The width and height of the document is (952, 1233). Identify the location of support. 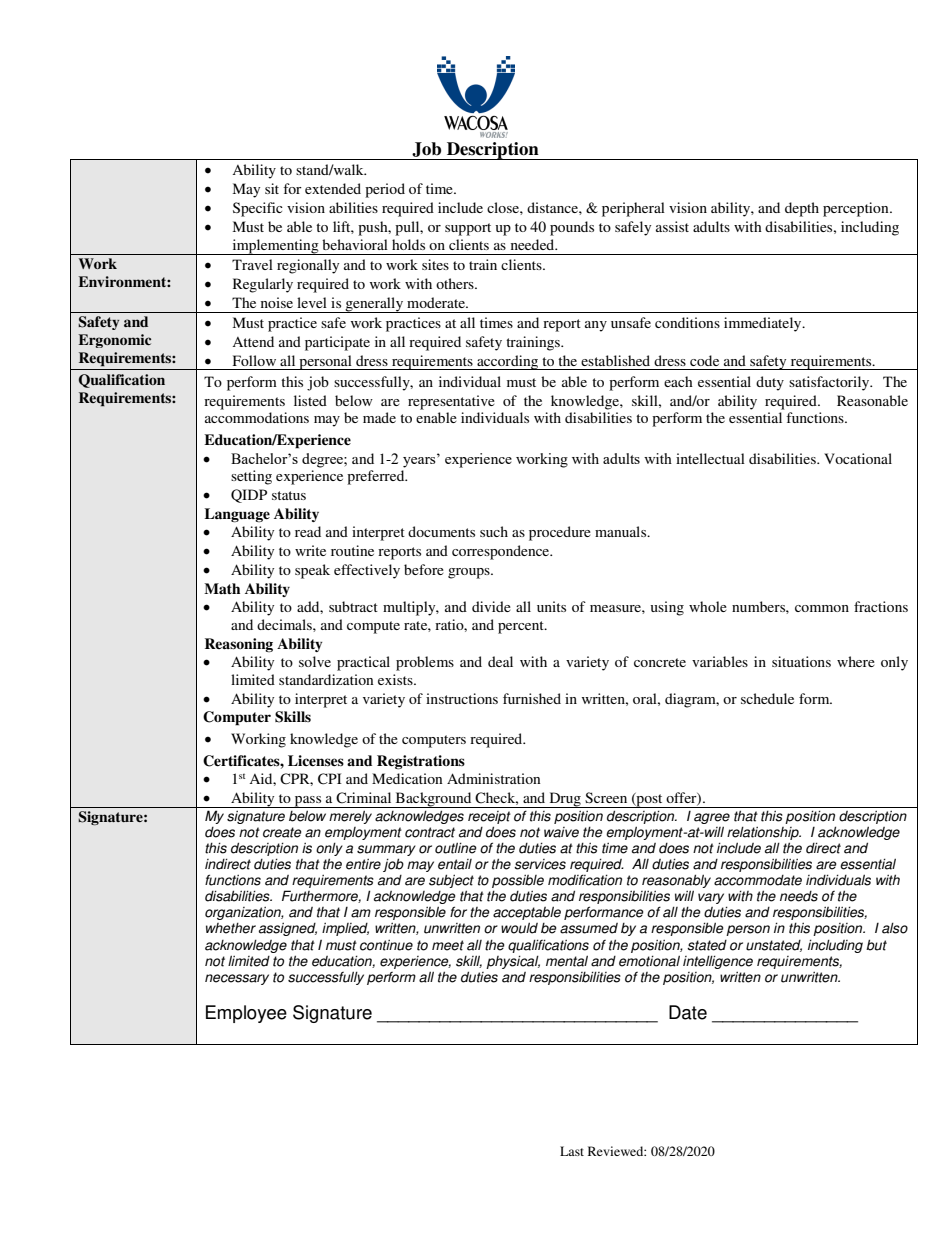
(468, 229).
